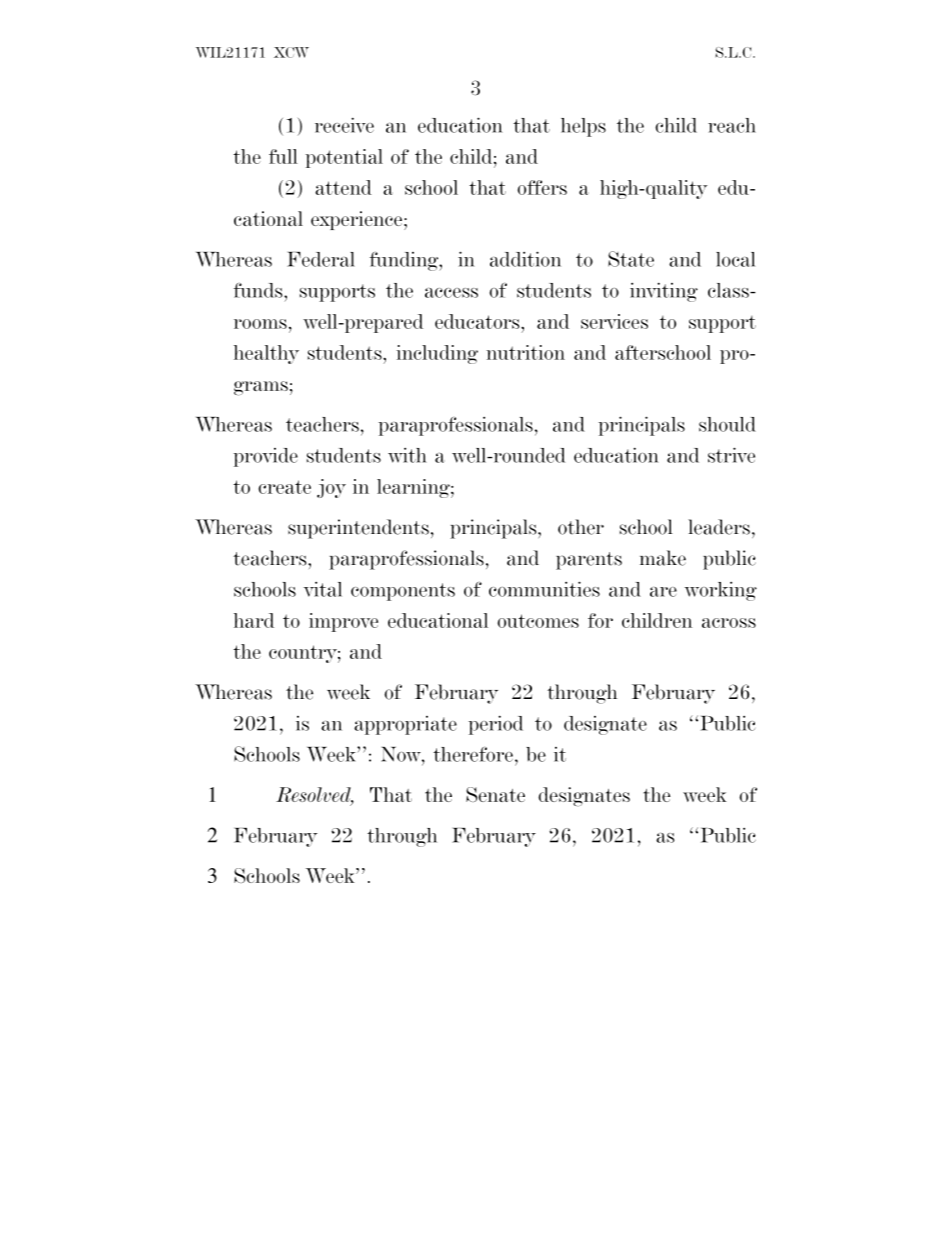  What do you see at coordinates (542, 187) in the page?
I see `offers` at bounding box center [542, 187].
